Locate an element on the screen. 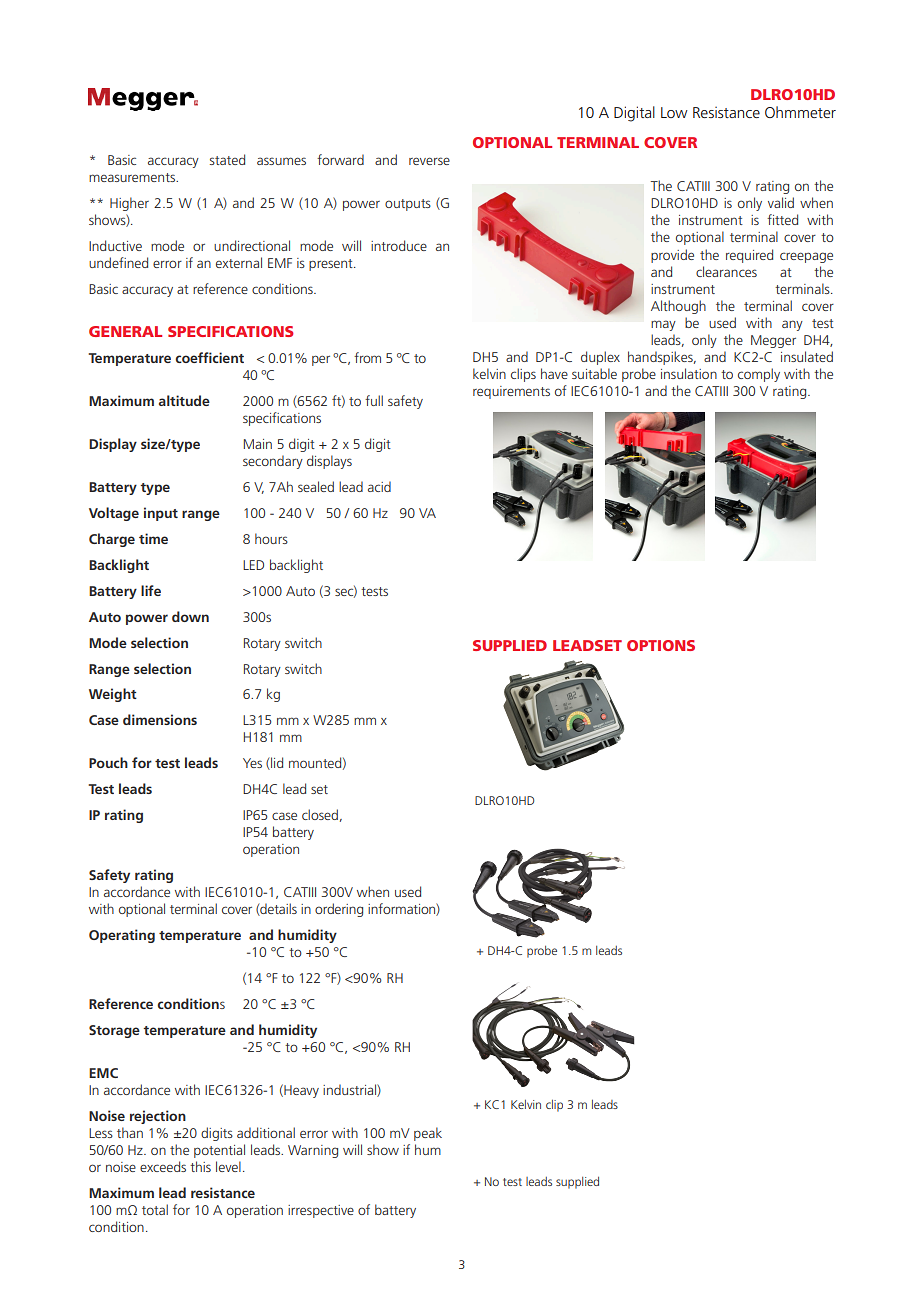 The image size is (924, 1308). stated is located at coordinates (227, 159).
